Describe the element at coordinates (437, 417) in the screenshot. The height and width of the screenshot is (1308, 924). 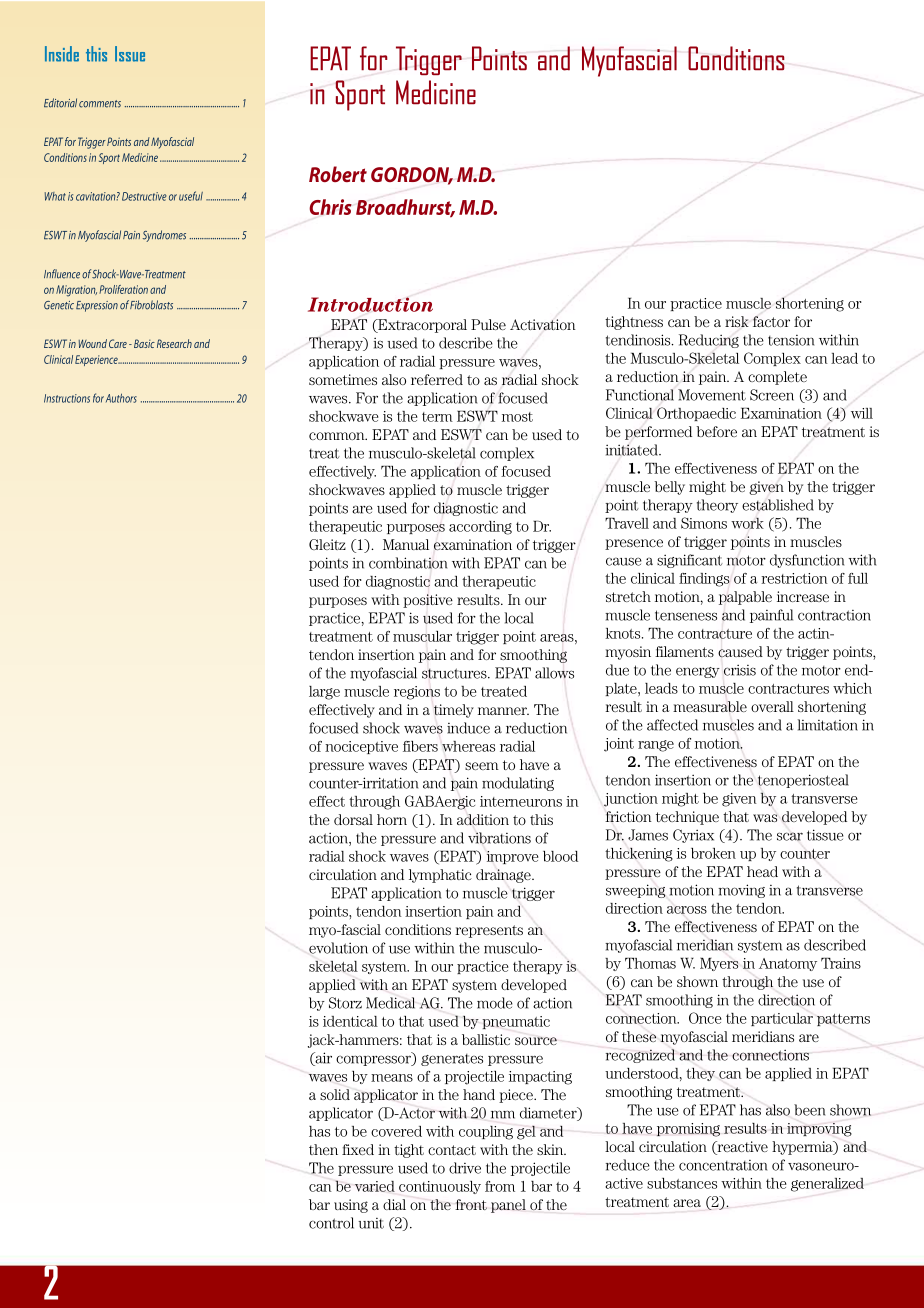
I see `term` at that location.
